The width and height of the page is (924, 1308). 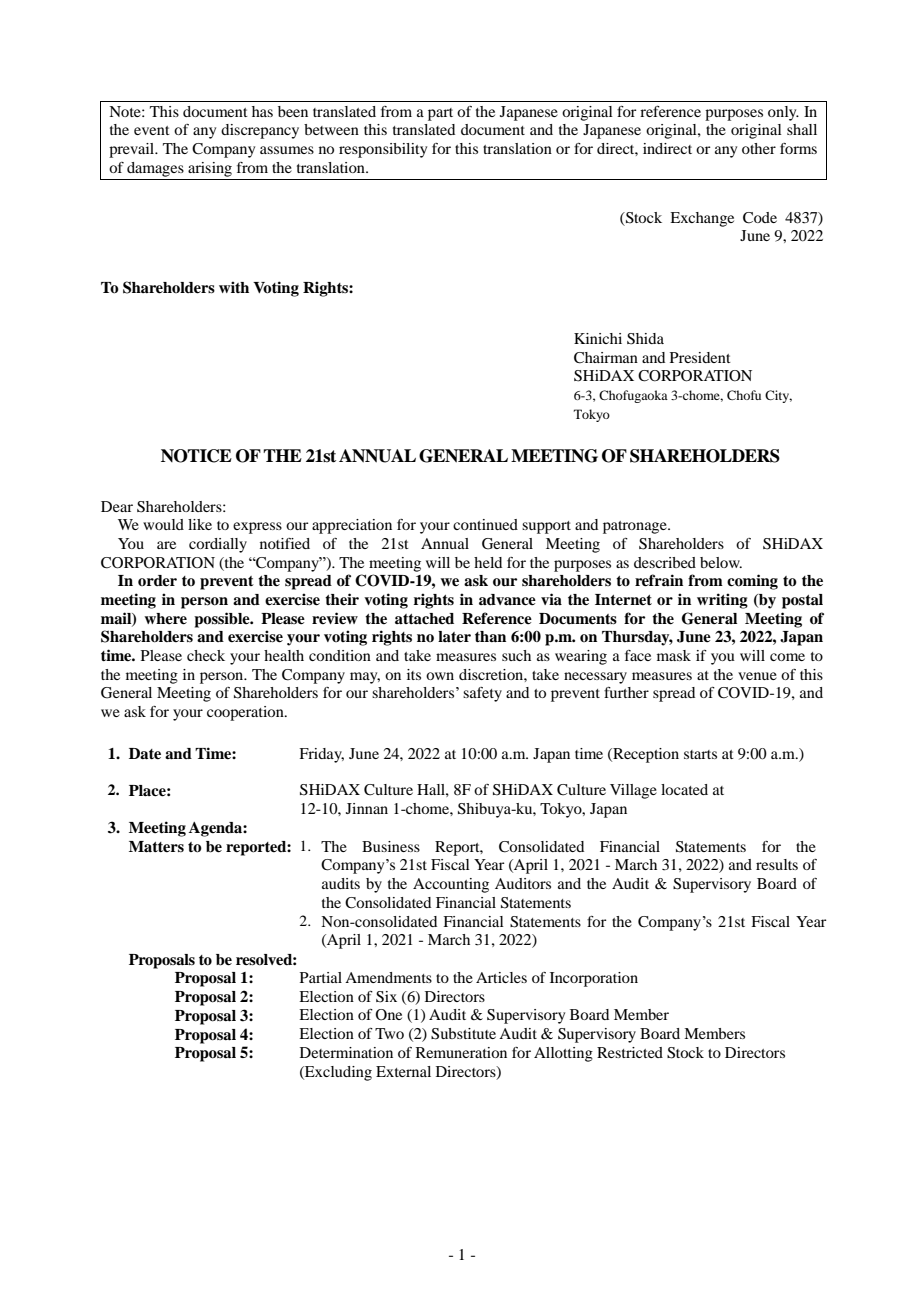 I want to click on Remuneration, so click(x=461, y=1052).
